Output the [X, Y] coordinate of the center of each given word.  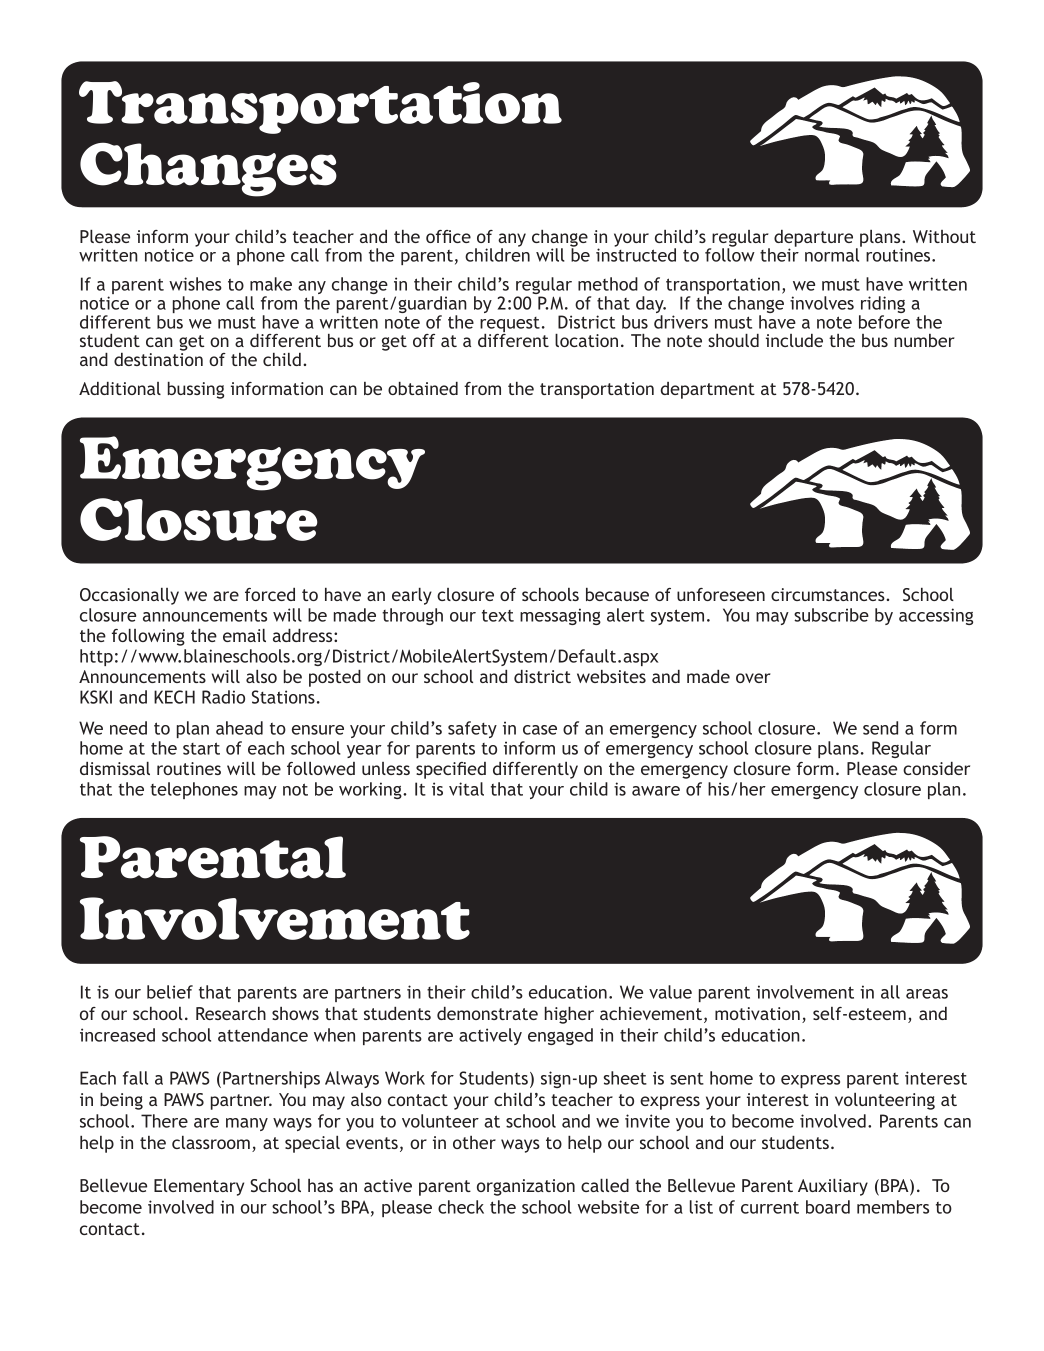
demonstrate [487, 1013]
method [608, 284]
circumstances [829, 594]
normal [833, 254]
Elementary [199, 1187]
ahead [239, 728]
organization [526, 1187]
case [540, 730]
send [880, 728]
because [617, 594]
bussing [196, 390]
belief [170, 992]
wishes [195, 284]
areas [927, 994]
